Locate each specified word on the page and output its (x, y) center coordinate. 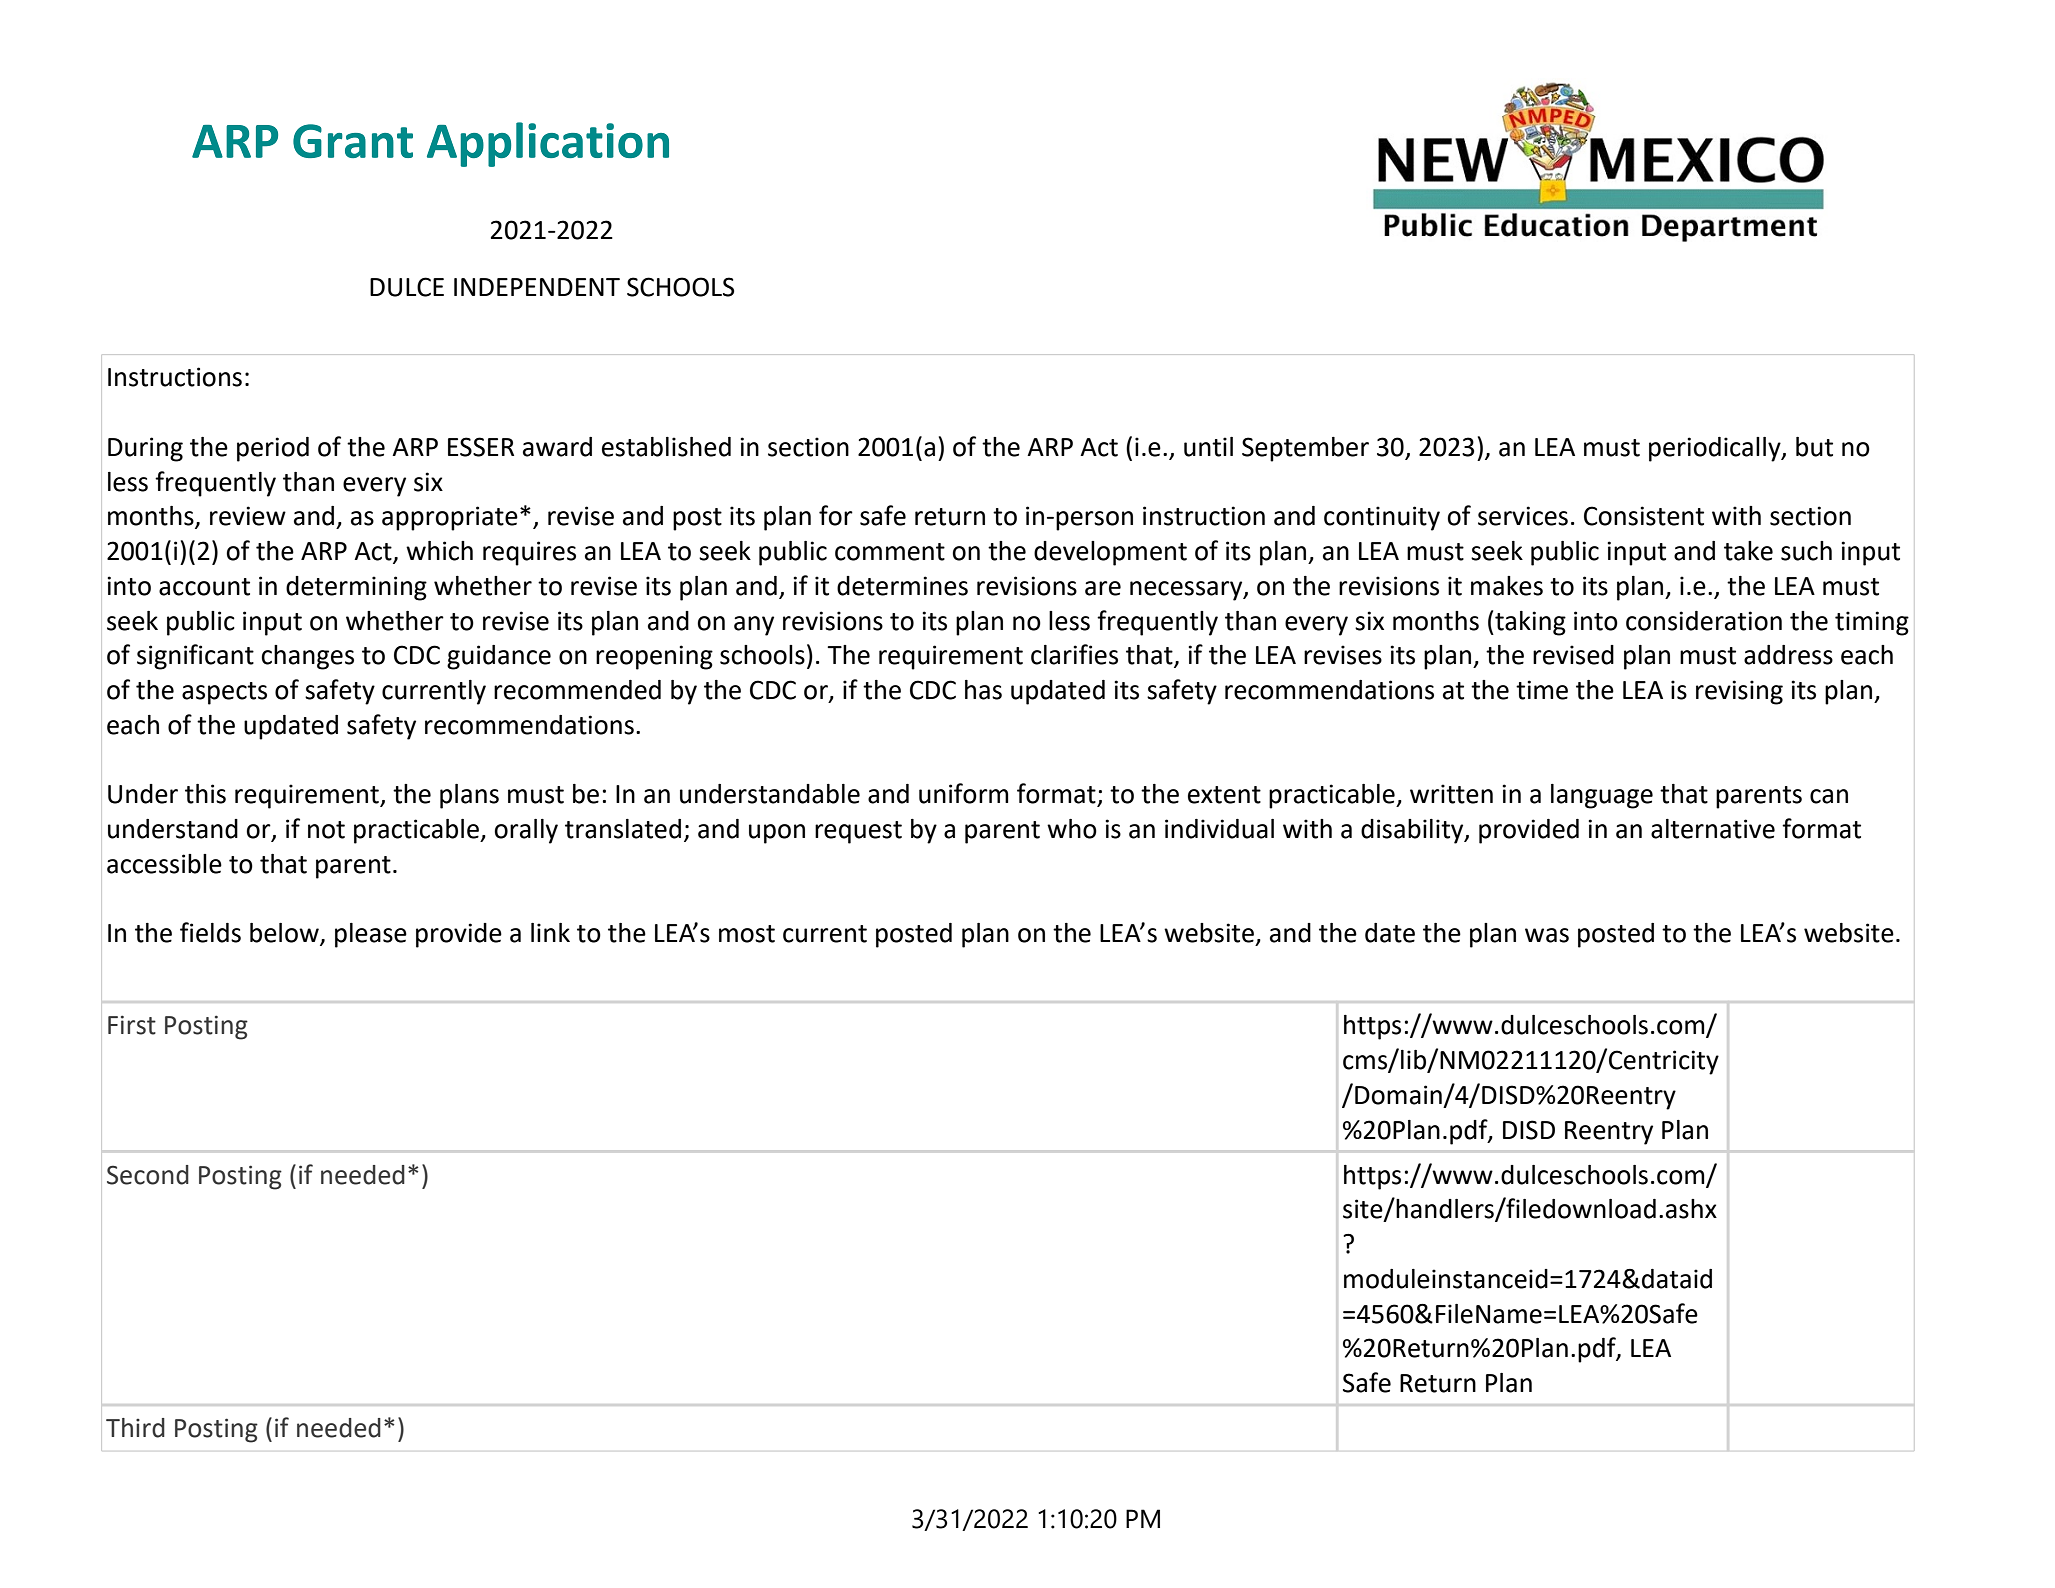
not (326, 830)
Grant (353, 141)
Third (135, 1428)
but (1814, 447)
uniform (964, 793)
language (1602, 796)
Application (548, 144)
